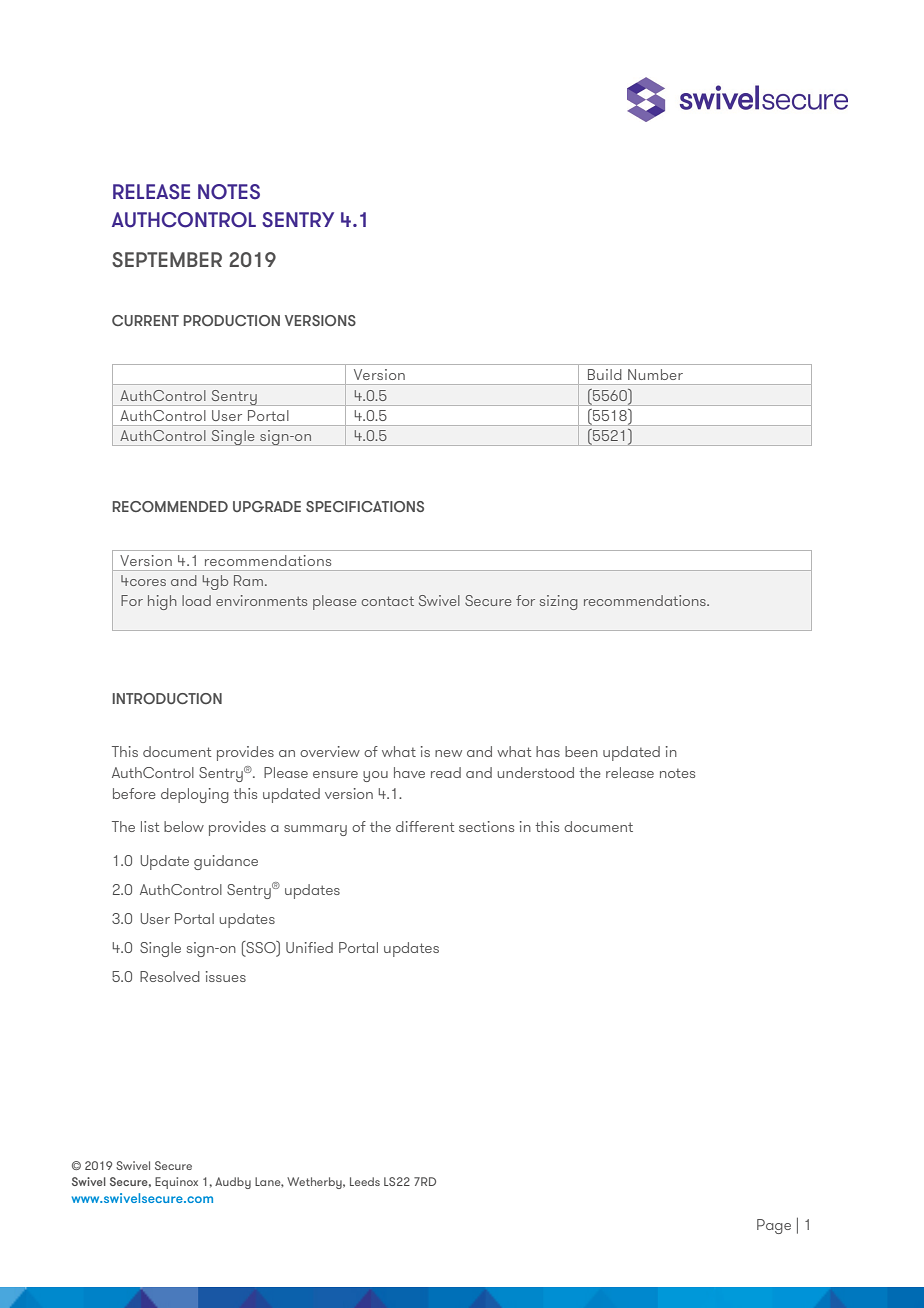  Describe the element at coordinates (425, 826) in the page. I see `different` at that location.
